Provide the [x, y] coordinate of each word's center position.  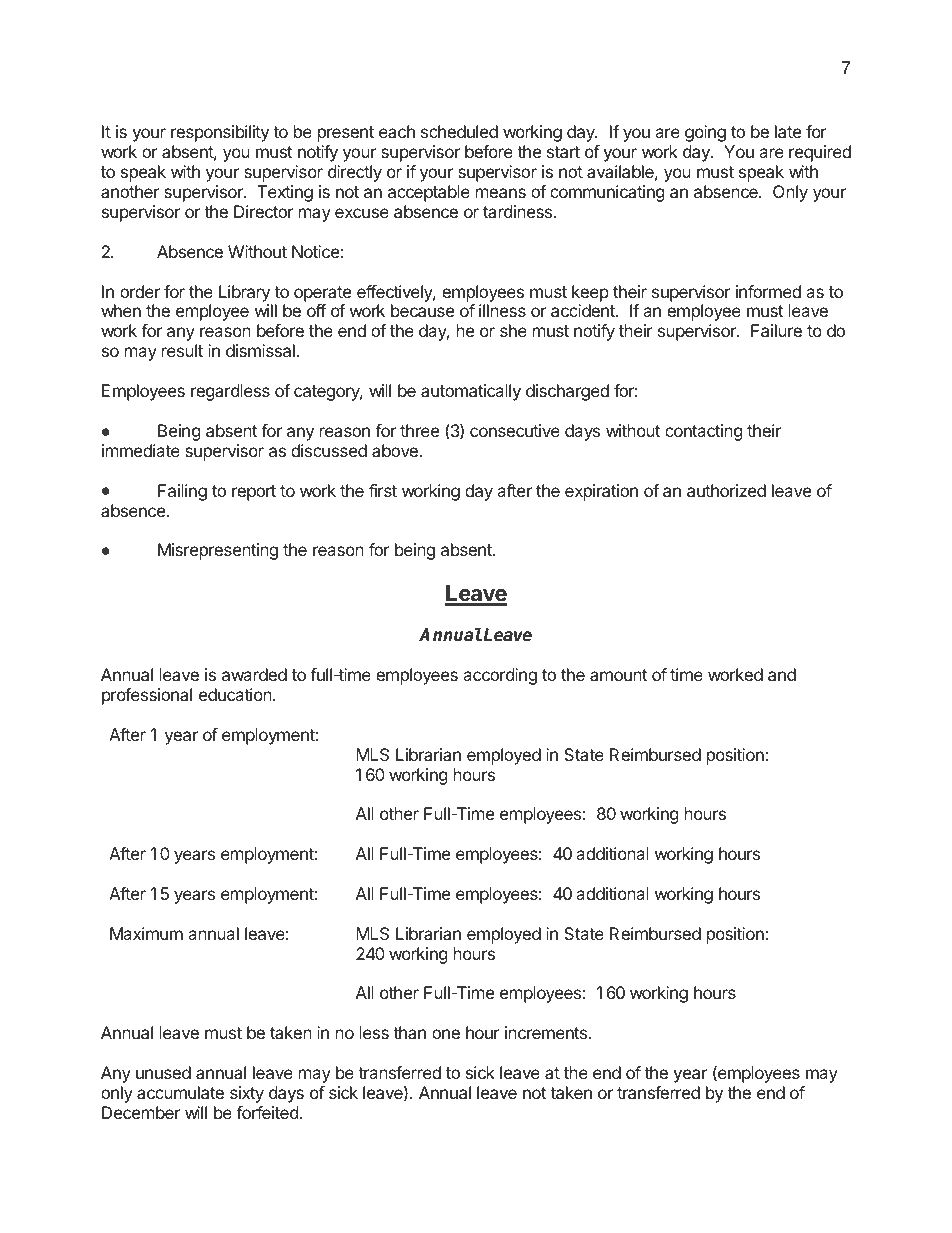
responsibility [220, 133]
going [705, 133]
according [500, 676]
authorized [726, 490]
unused [163, 1072]
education [236, 694]
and [782, 674]
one [446, 1034]
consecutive [515, 430]
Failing [182, 492]
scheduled [459, 131]
